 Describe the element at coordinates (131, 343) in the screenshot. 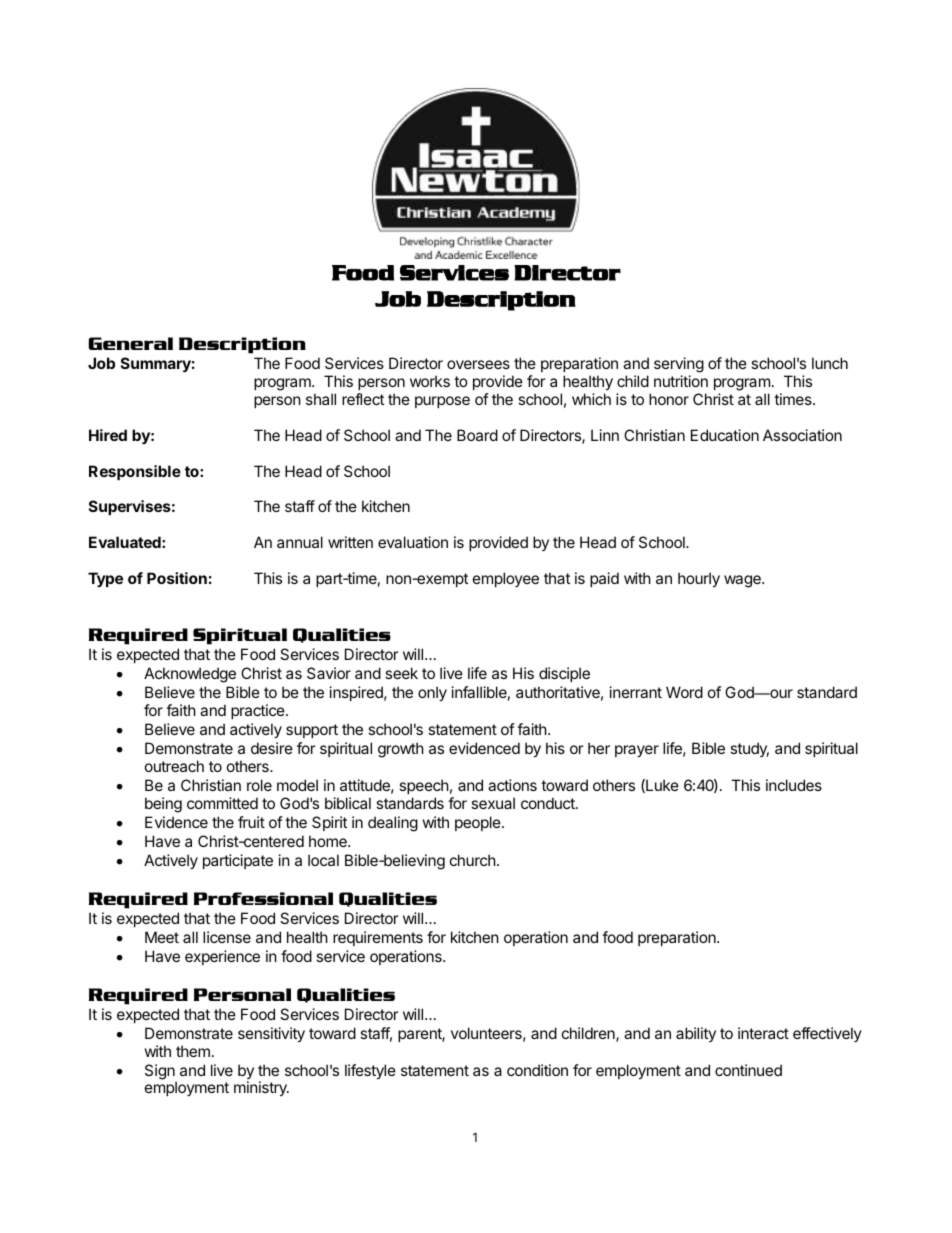

I see `General` at that location.
